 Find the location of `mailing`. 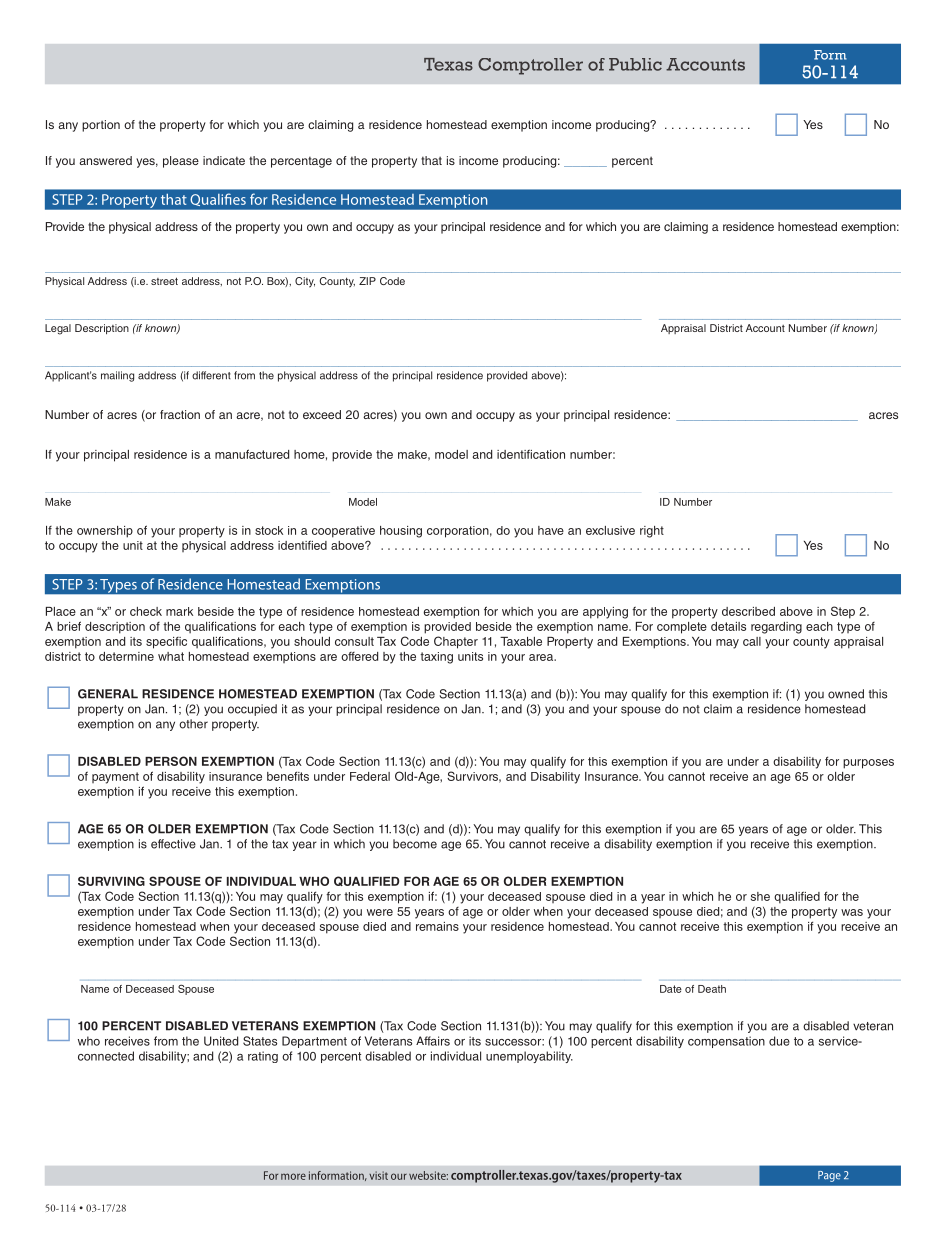

mailing is located at coordinates (117, 376).
